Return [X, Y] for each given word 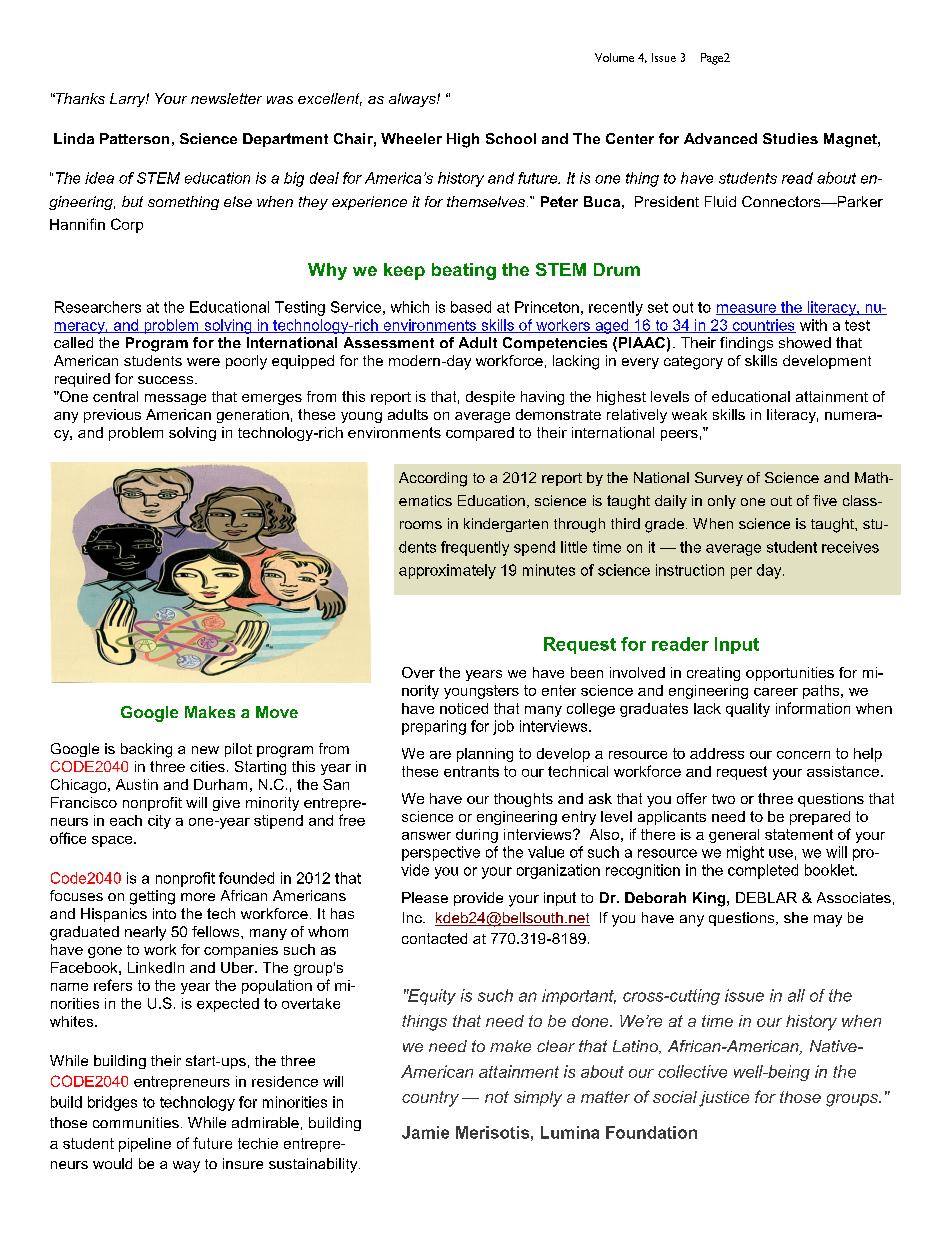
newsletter [226, 98]
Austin [137, 784]
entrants [471, 771]
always [413, 100]
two [723, 799]
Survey [719, 479]
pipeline [145, 1145]
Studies [790, 138]
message [175, 399]
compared [480, 434]
